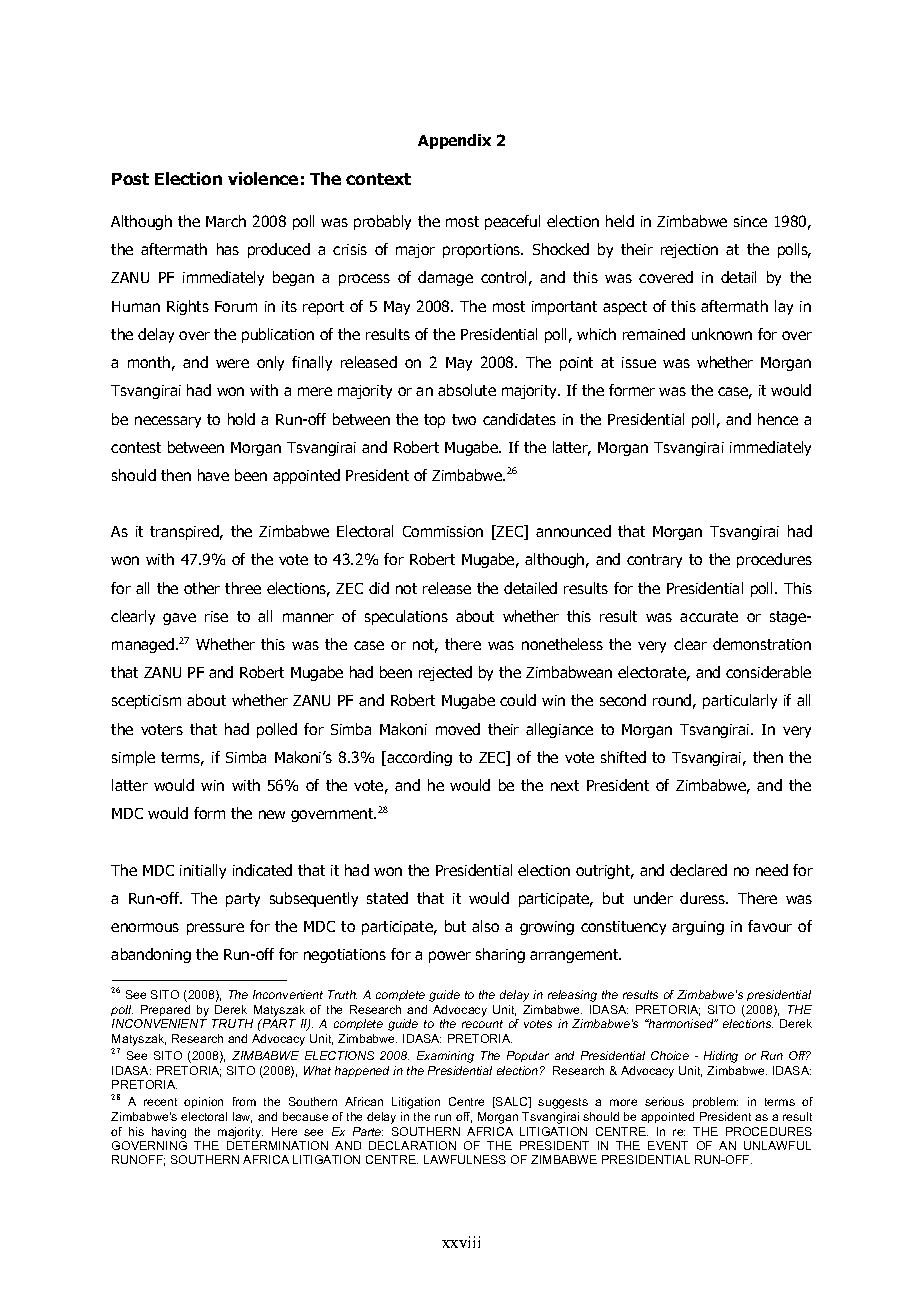  Describe the element at coordinates (138, 1160) in the image. I see `RUNOFF` at that location.
